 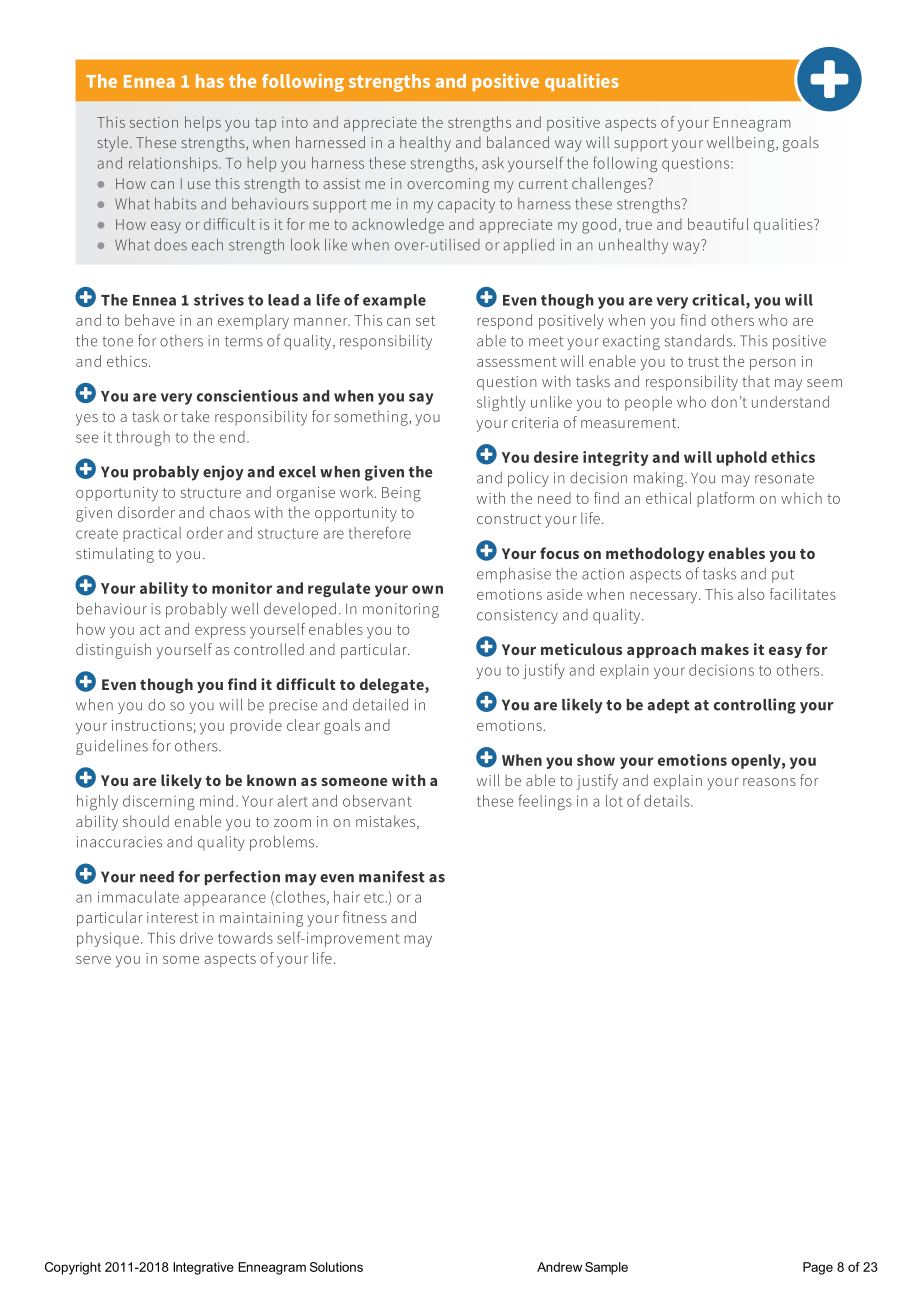 I want to click on Integrative, so click(x=203, y=1268).
